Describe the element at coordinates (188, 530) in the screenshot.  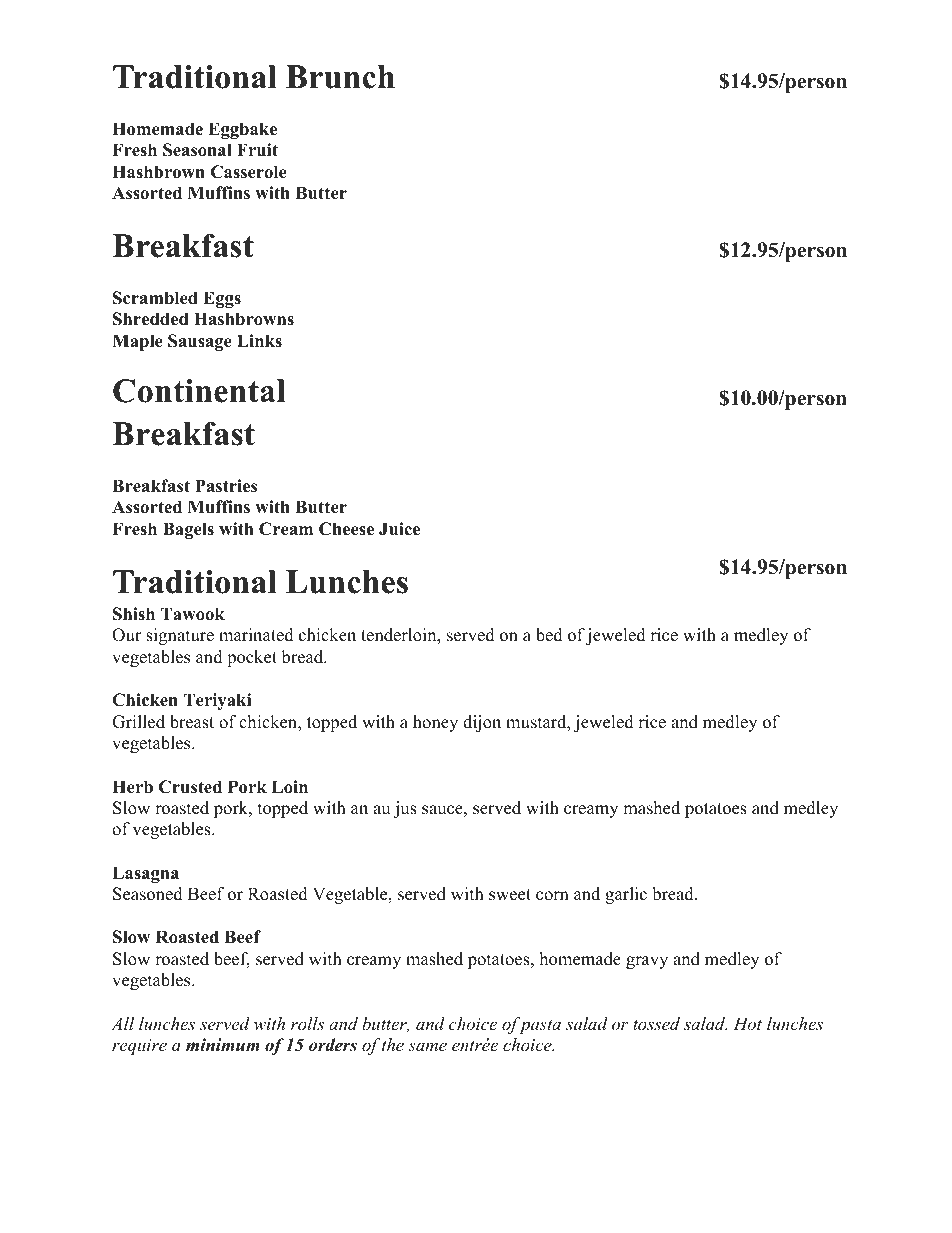
I see `Bagels` at that location.
